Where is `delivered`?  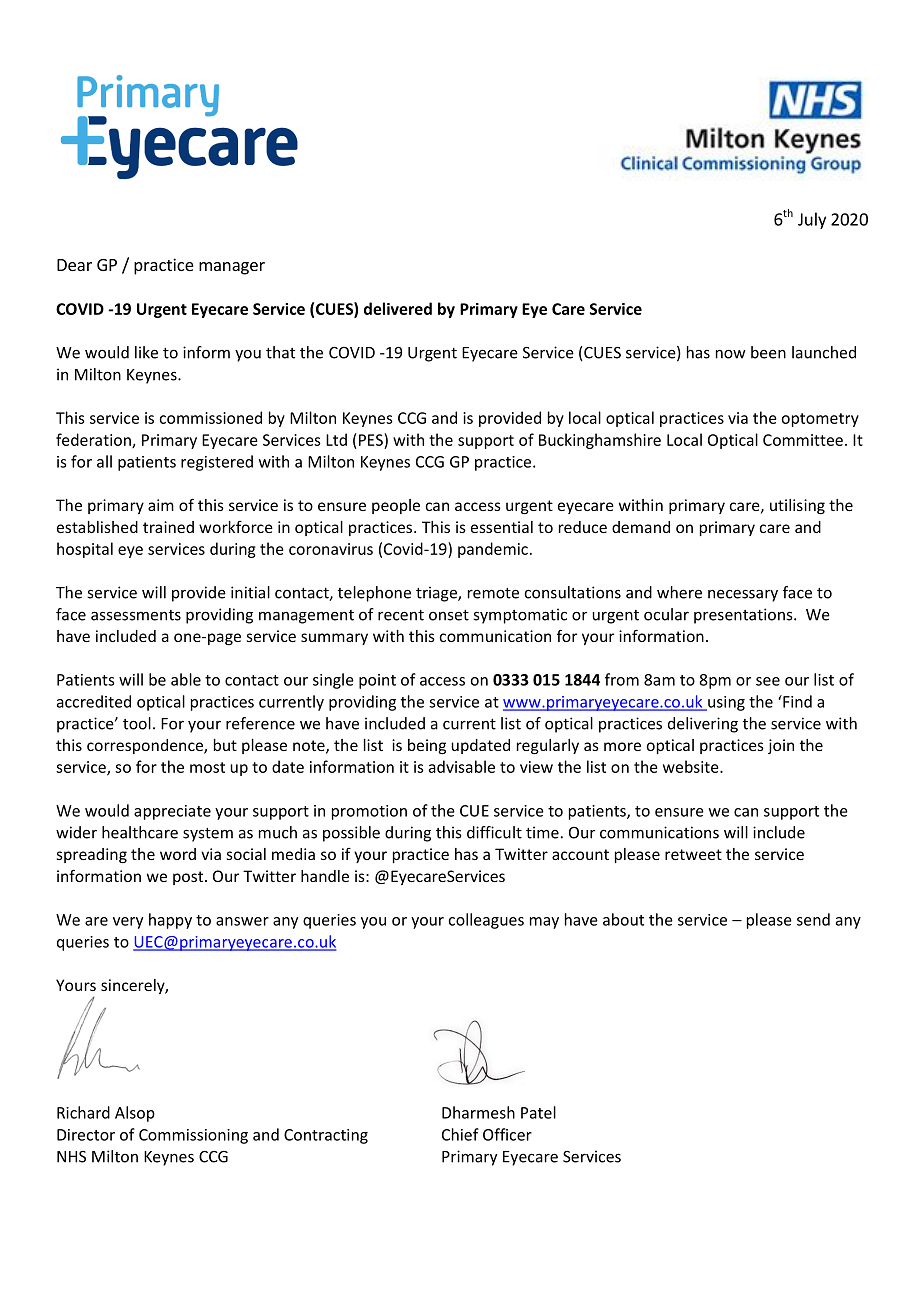 delivered is located at coordinates (398, 308).
